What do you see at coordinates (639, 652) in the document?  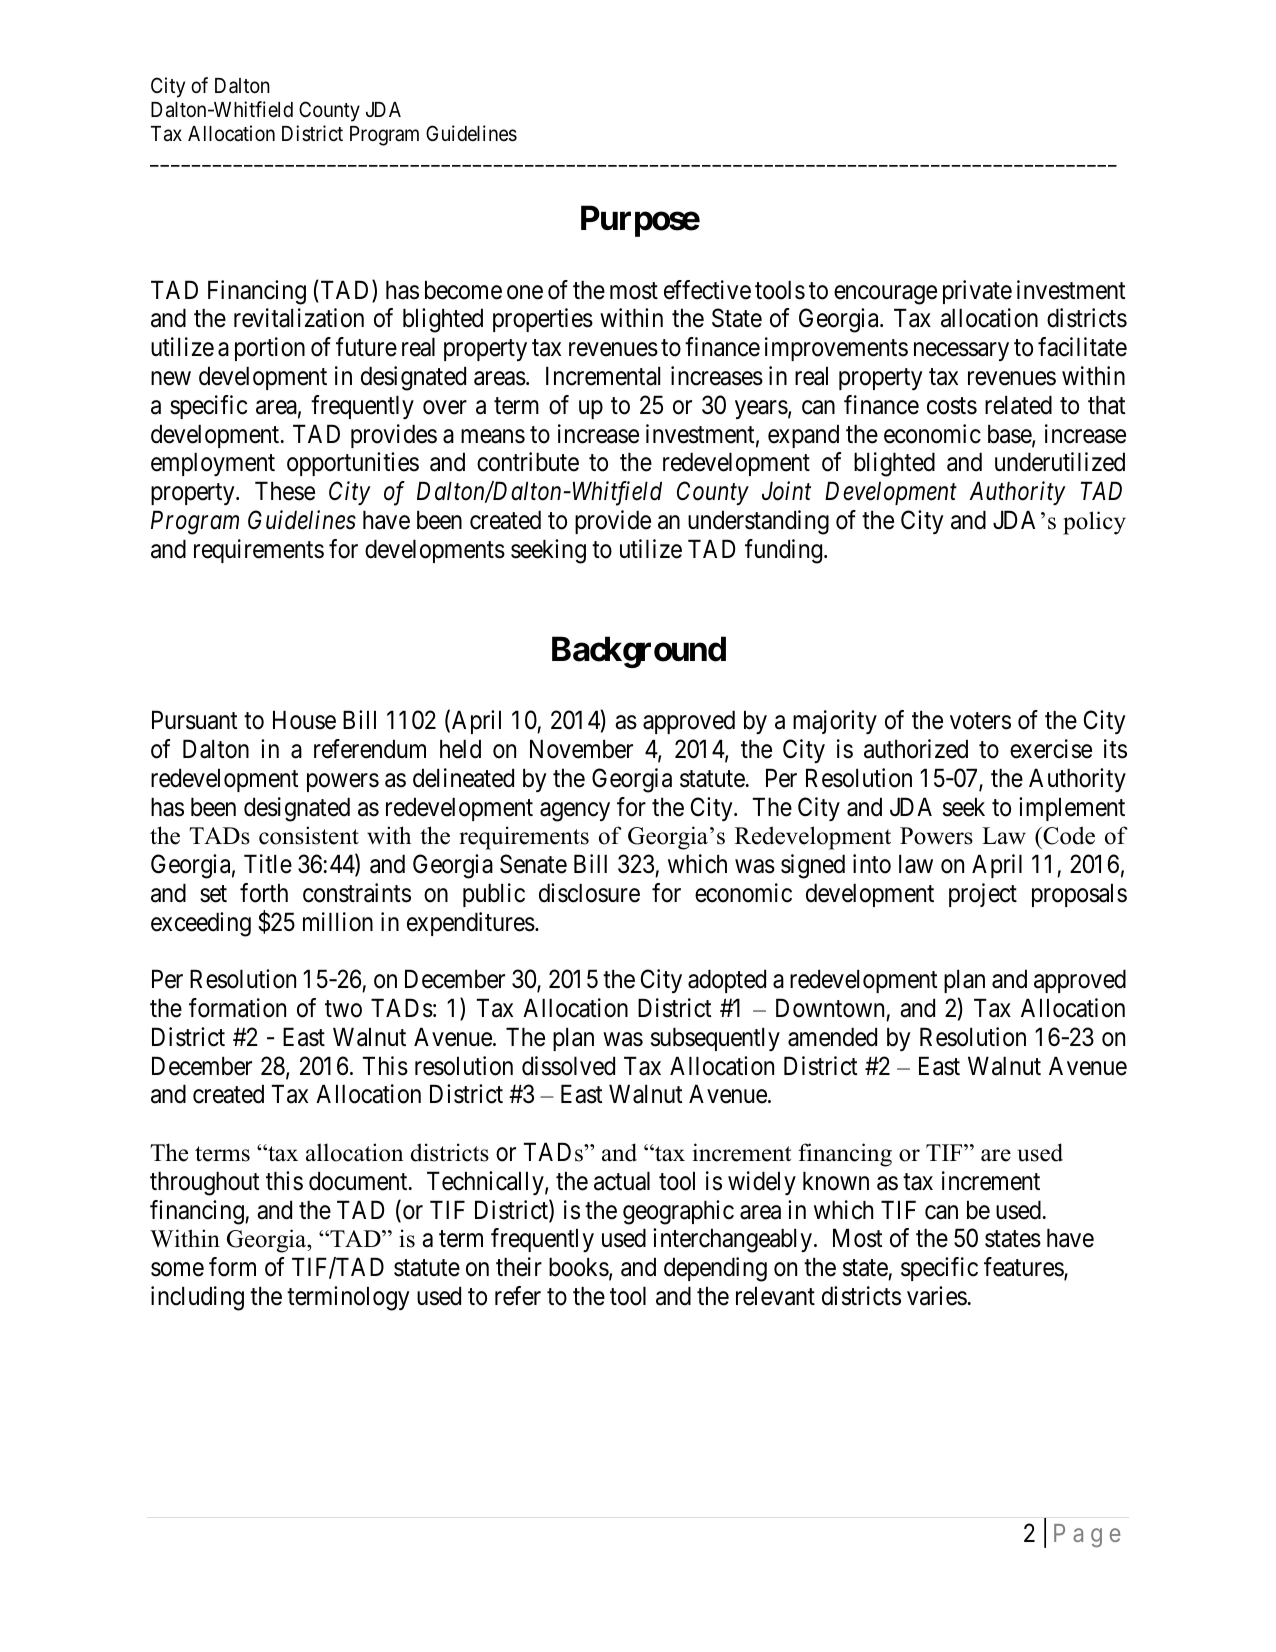 I see `Background` at bounding box center [639, 652].
